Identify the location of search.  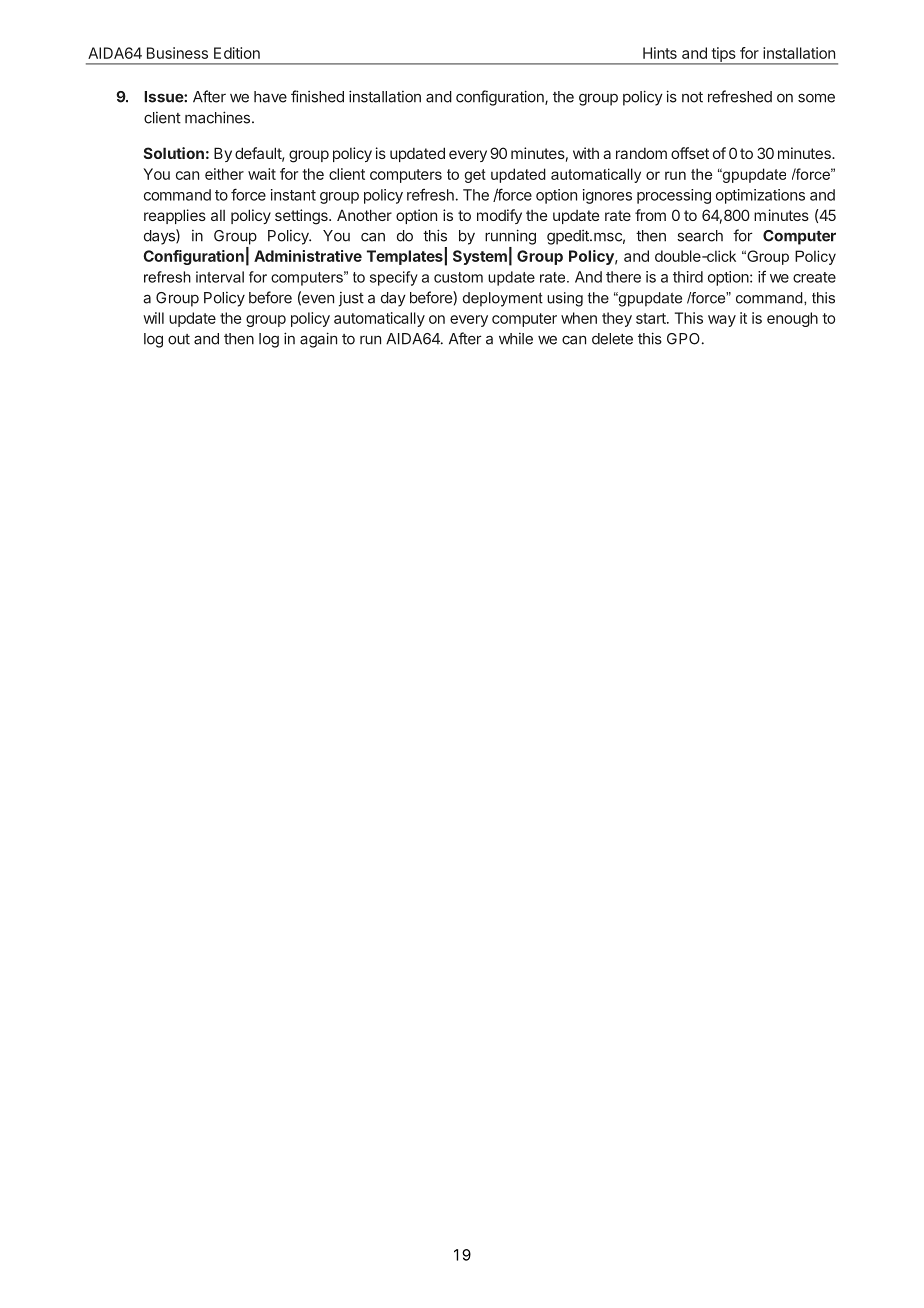
(700, 236).
